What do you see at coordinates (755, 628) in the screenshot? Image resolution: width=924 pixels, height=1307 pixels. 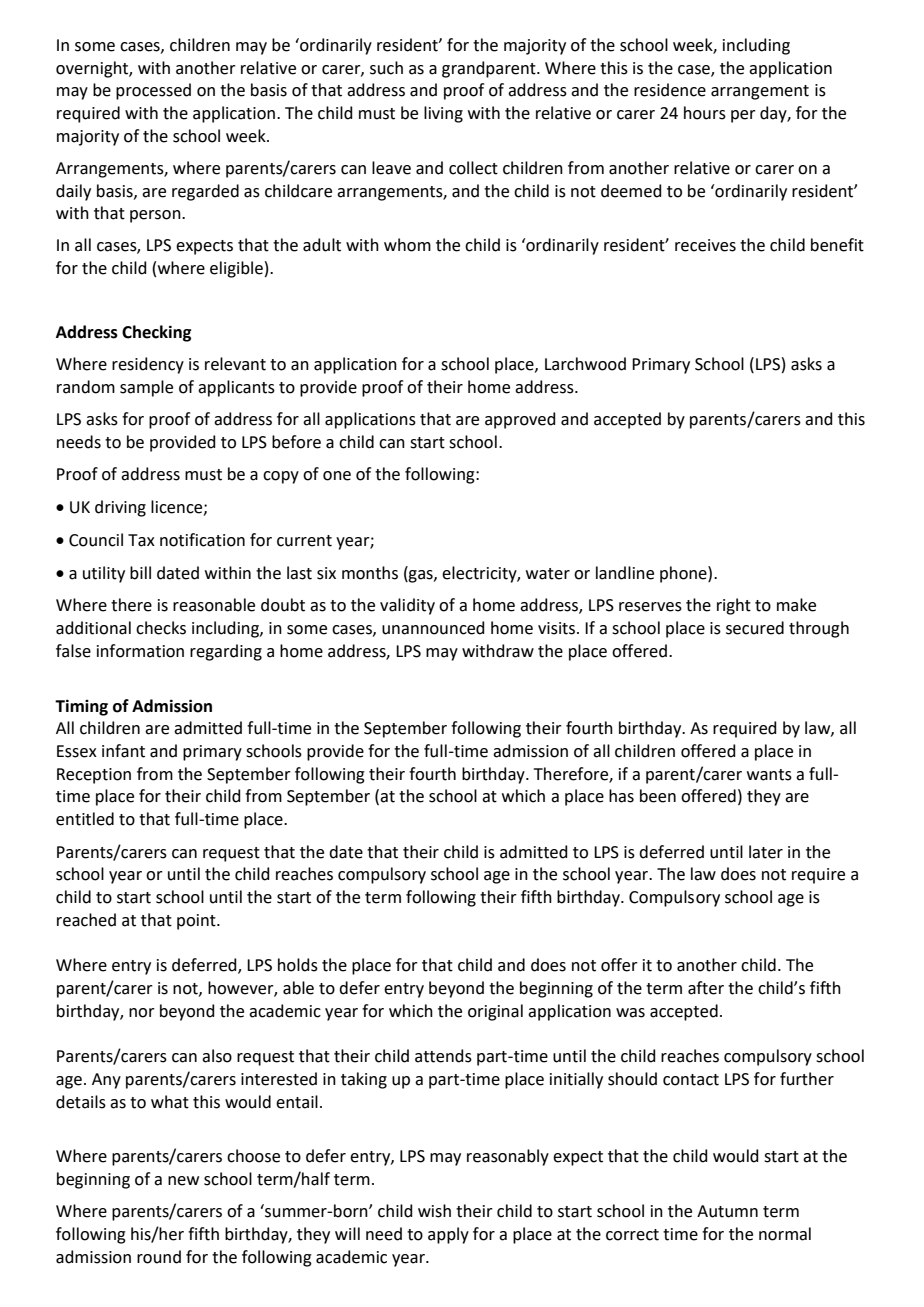 I see `secured` at bounding box center [755, 628].
